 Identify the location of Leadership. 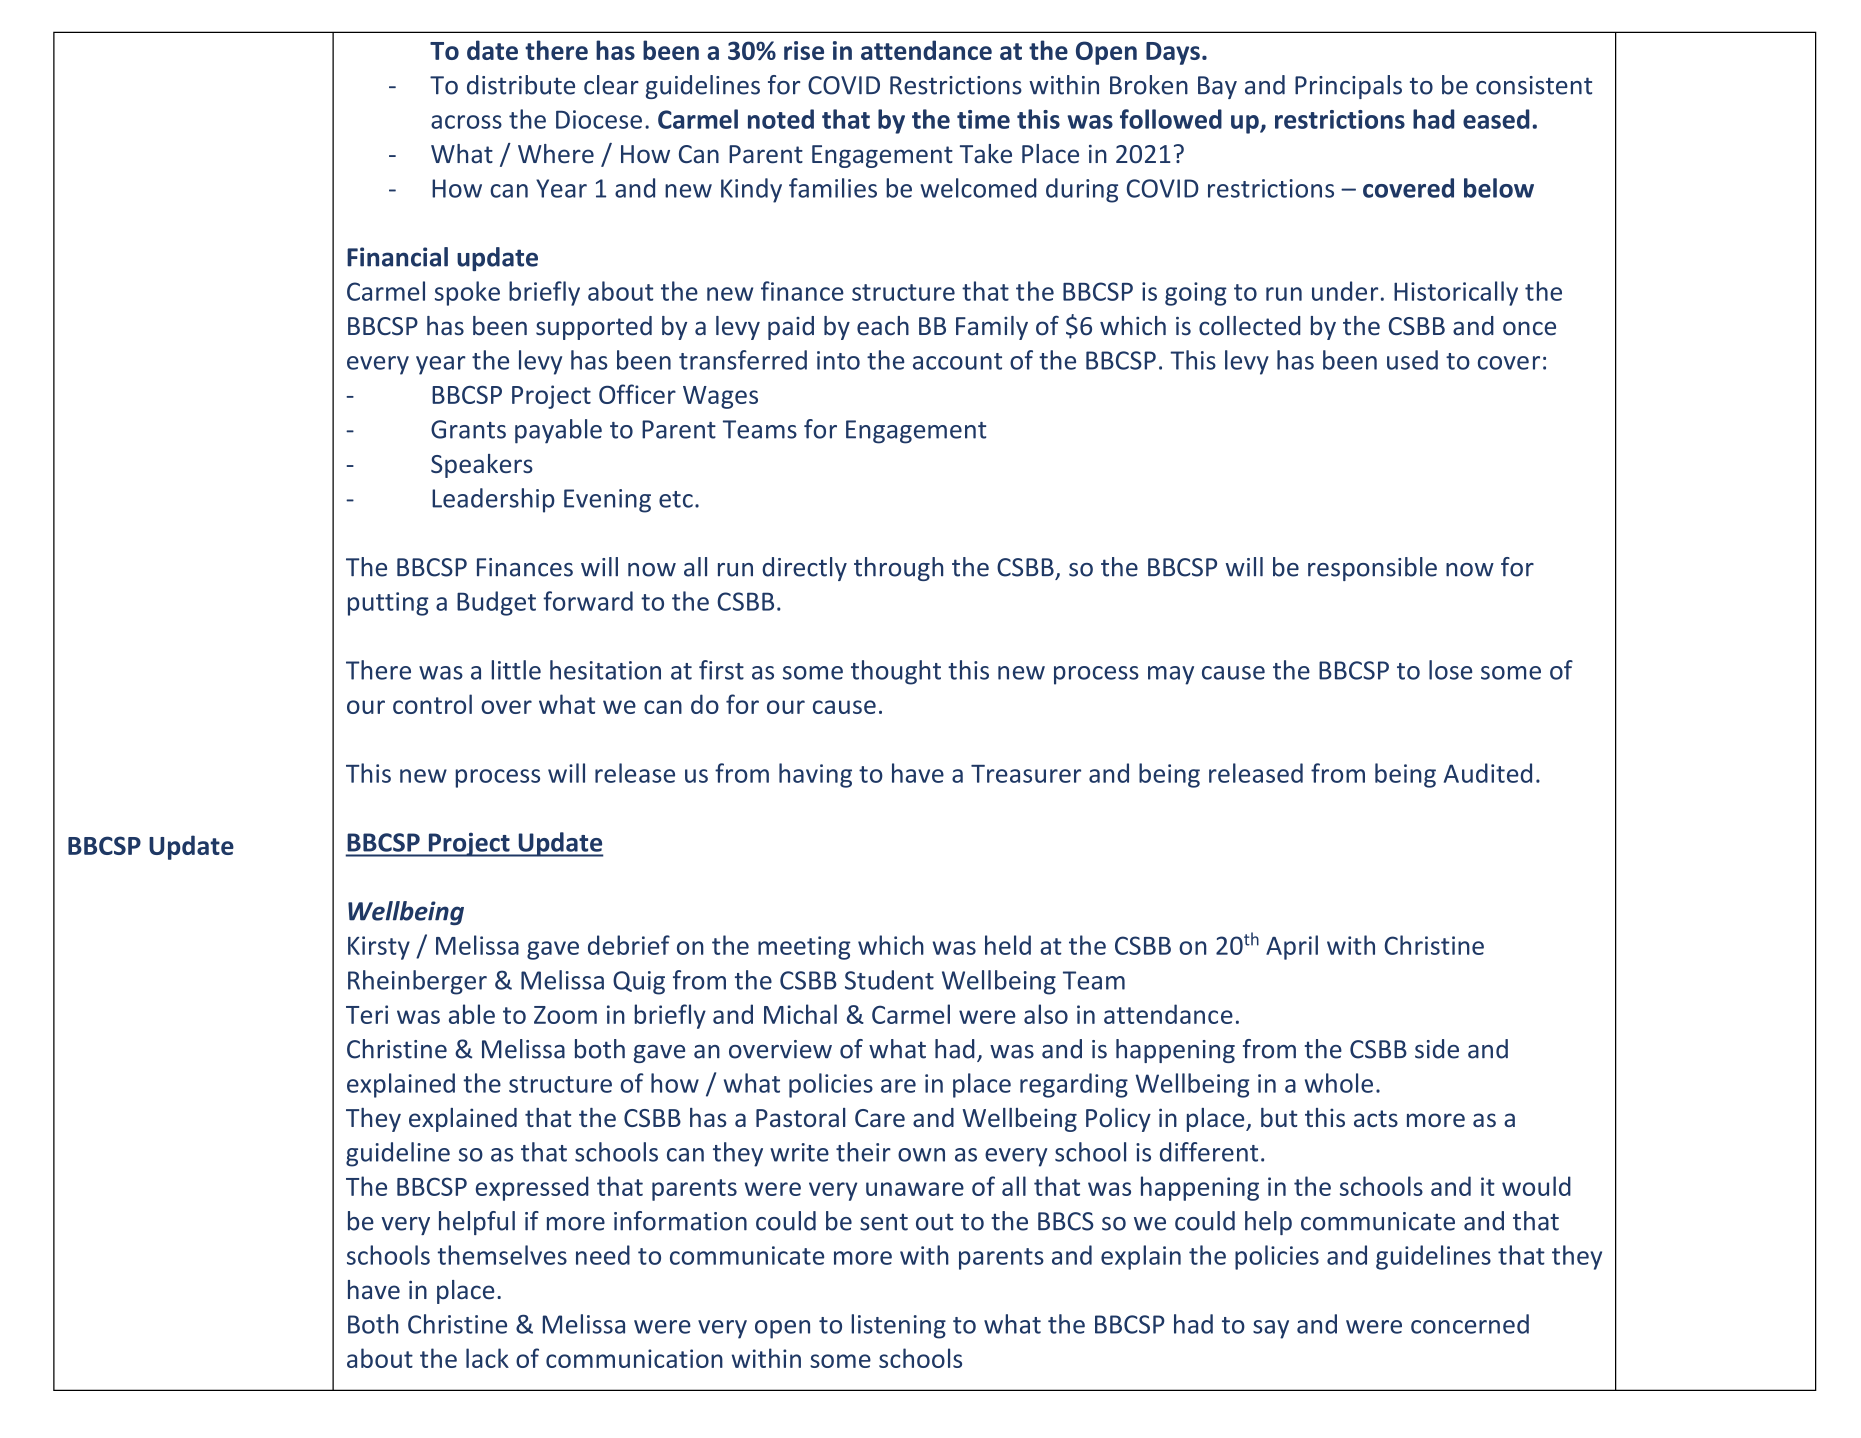
(493, 500).
